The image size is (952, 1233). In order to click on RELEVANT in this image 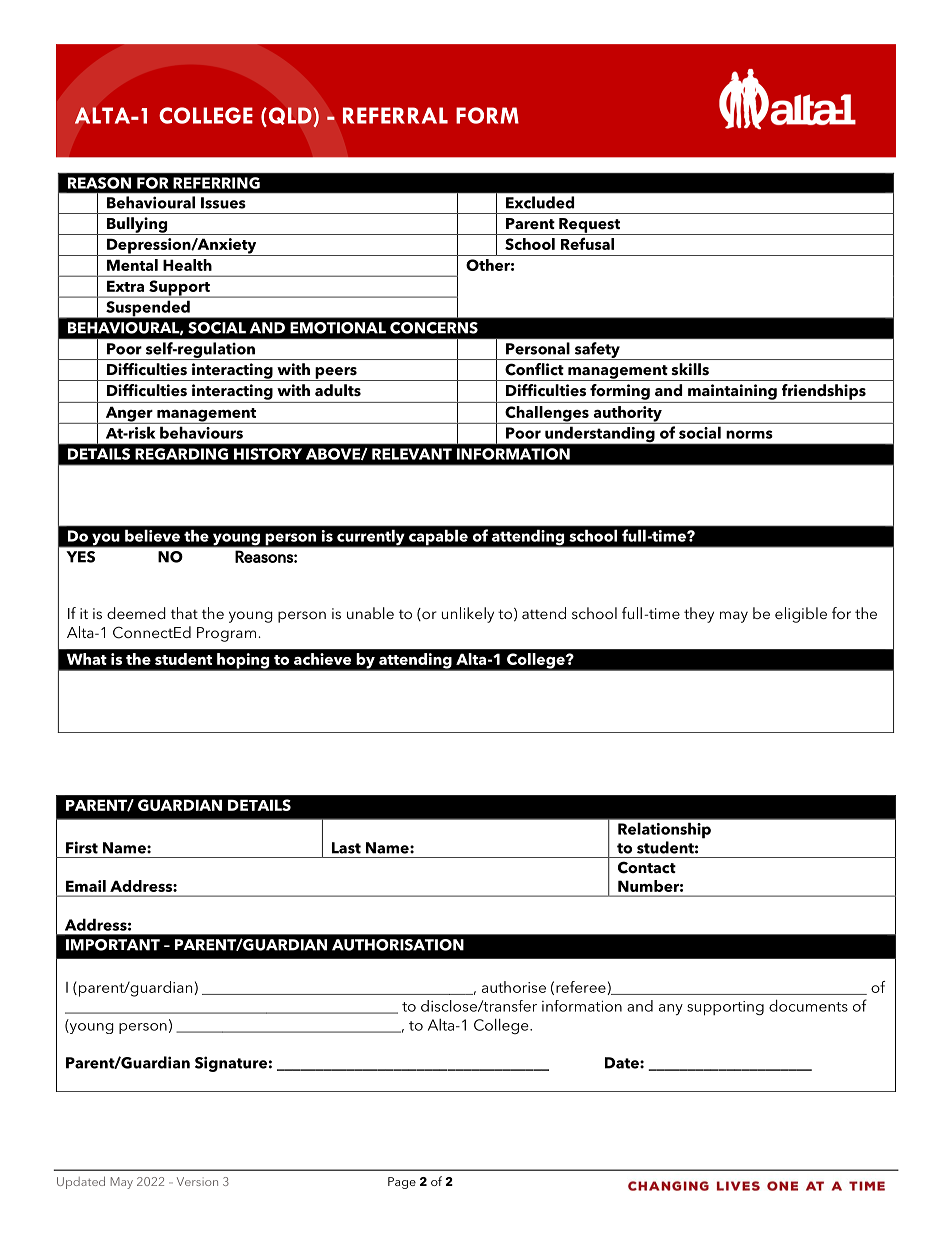, I will do `click(412, 454)`.
